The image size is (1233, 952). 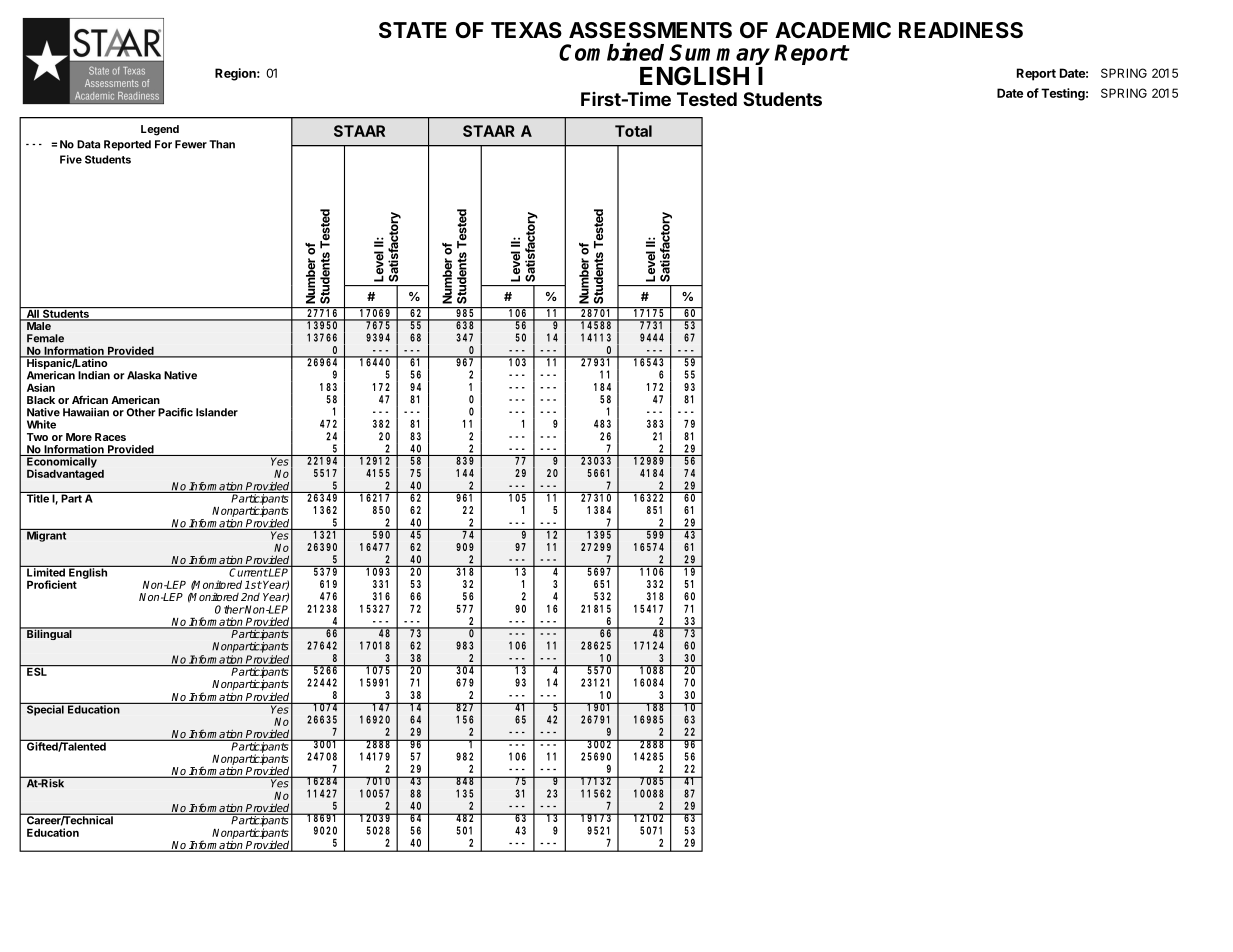 What do you see at coordinates (217, 412) in the document?
I see `Islander` at bounding box center [217, 412].
